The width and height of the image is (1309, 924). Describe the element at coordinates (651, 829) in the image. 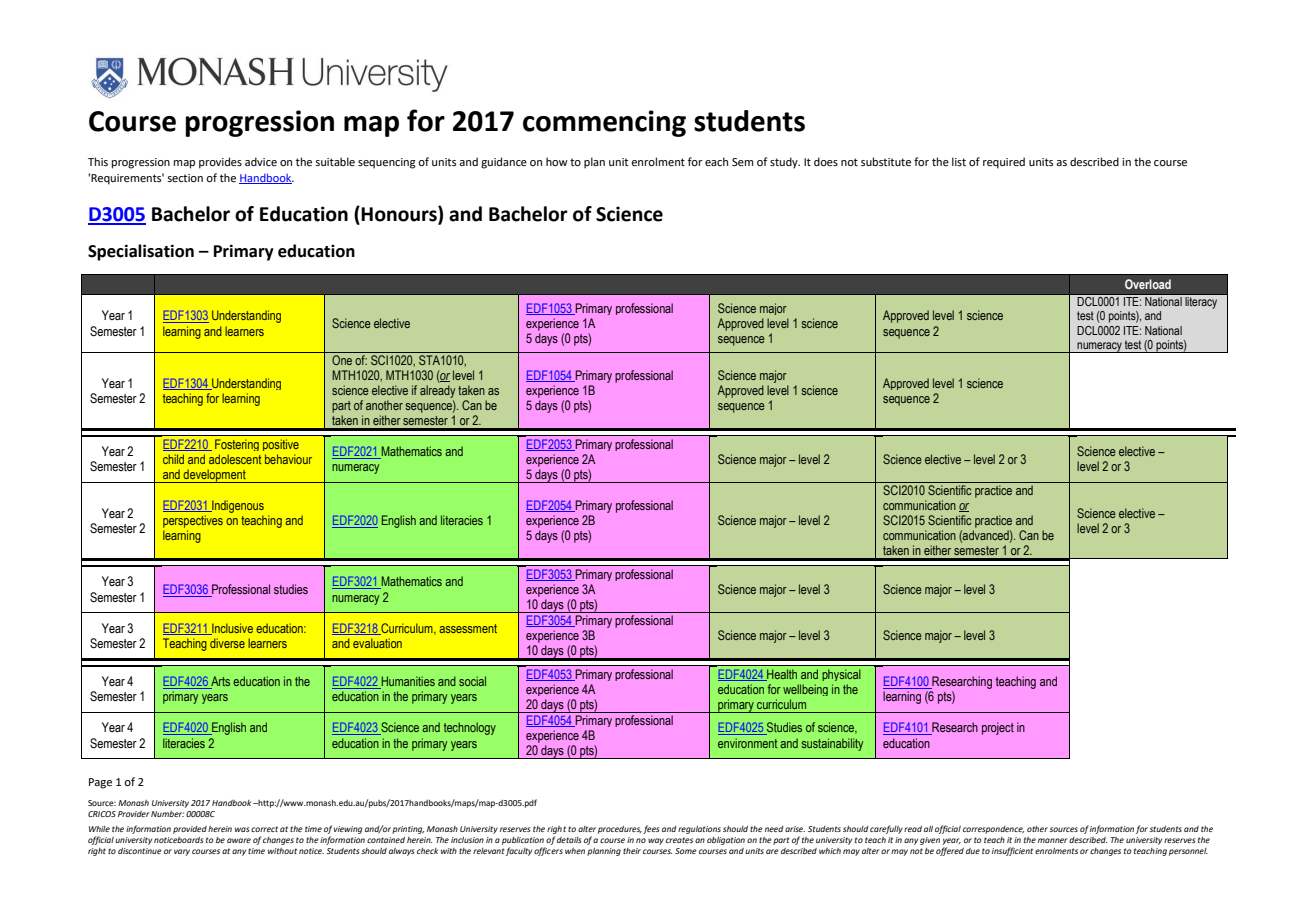

I see `fees` at that location.
